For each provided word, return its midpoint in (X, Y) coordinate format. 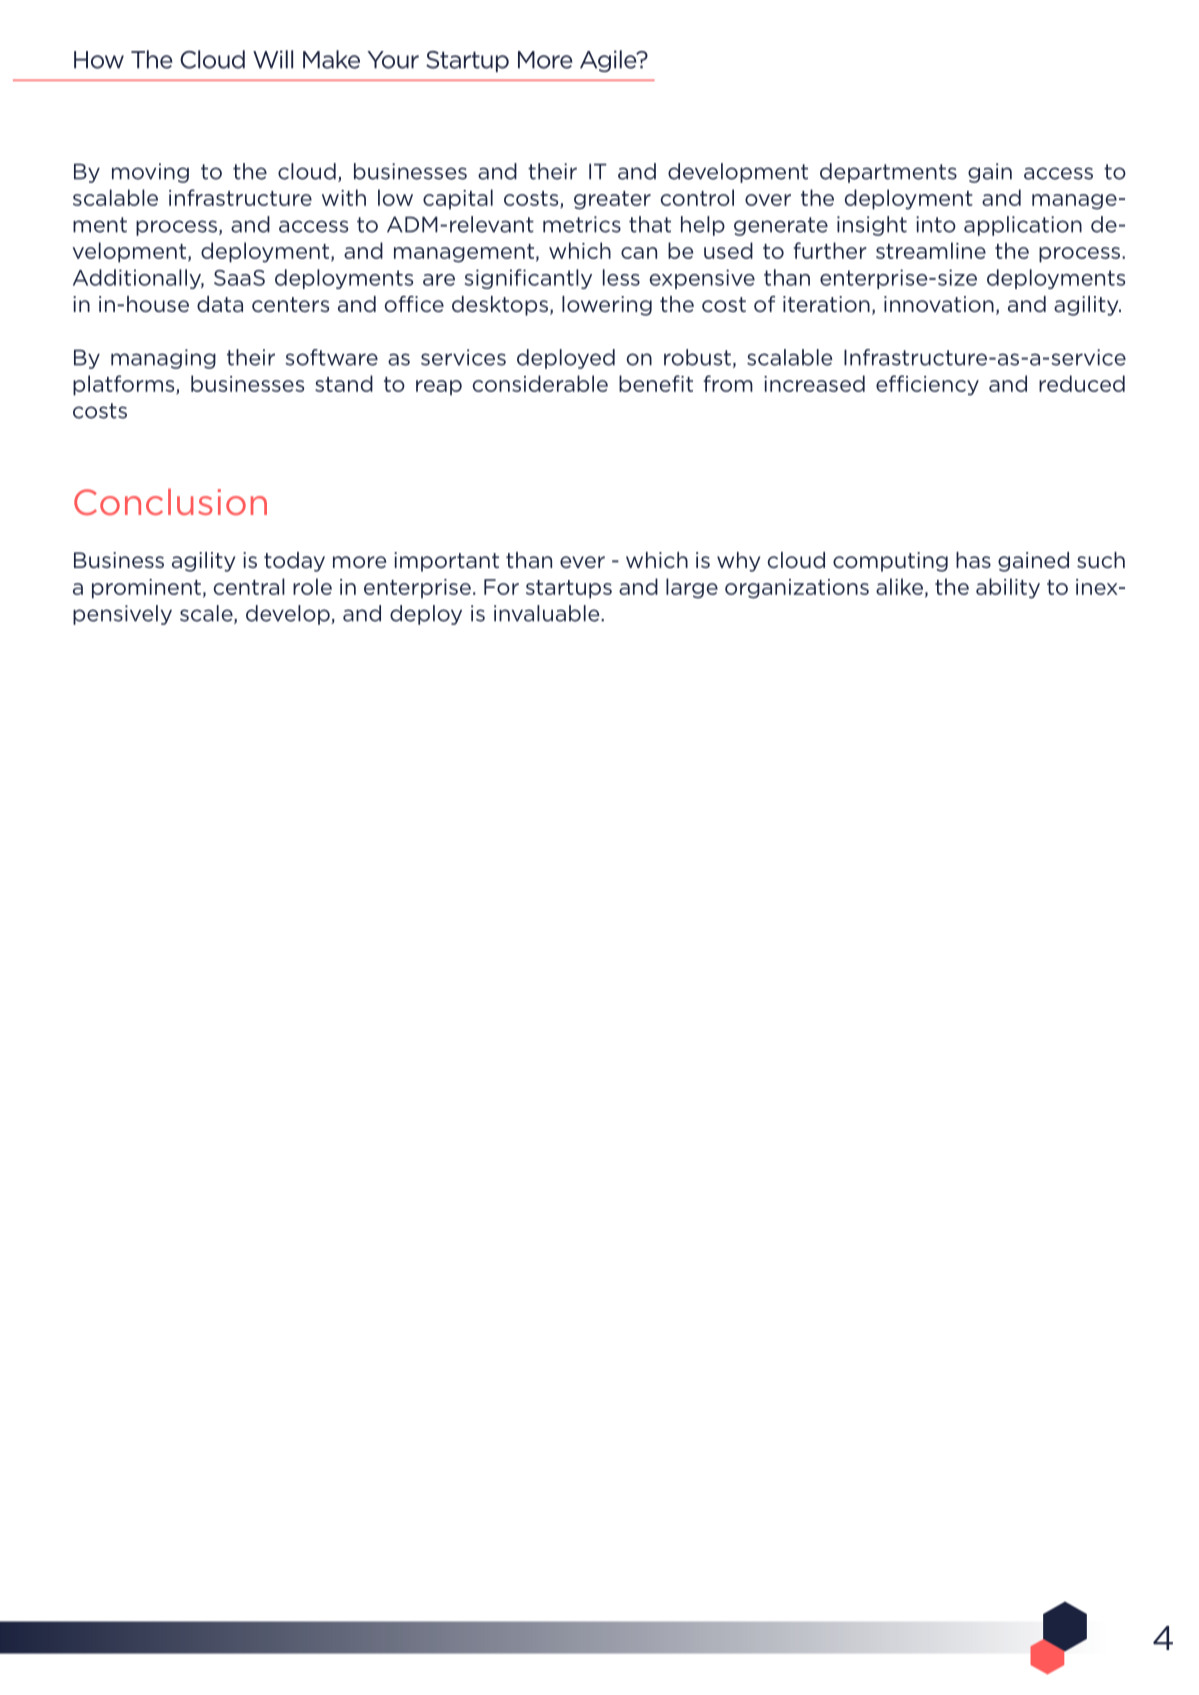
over (768, 200)
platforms (125, 385)
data (220, 304)
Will (273, 59)
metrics (582, 224)
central (249, 586)
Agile (609, 61)
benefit (656, 383)
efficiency (927, 385)
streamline (931, 250)
